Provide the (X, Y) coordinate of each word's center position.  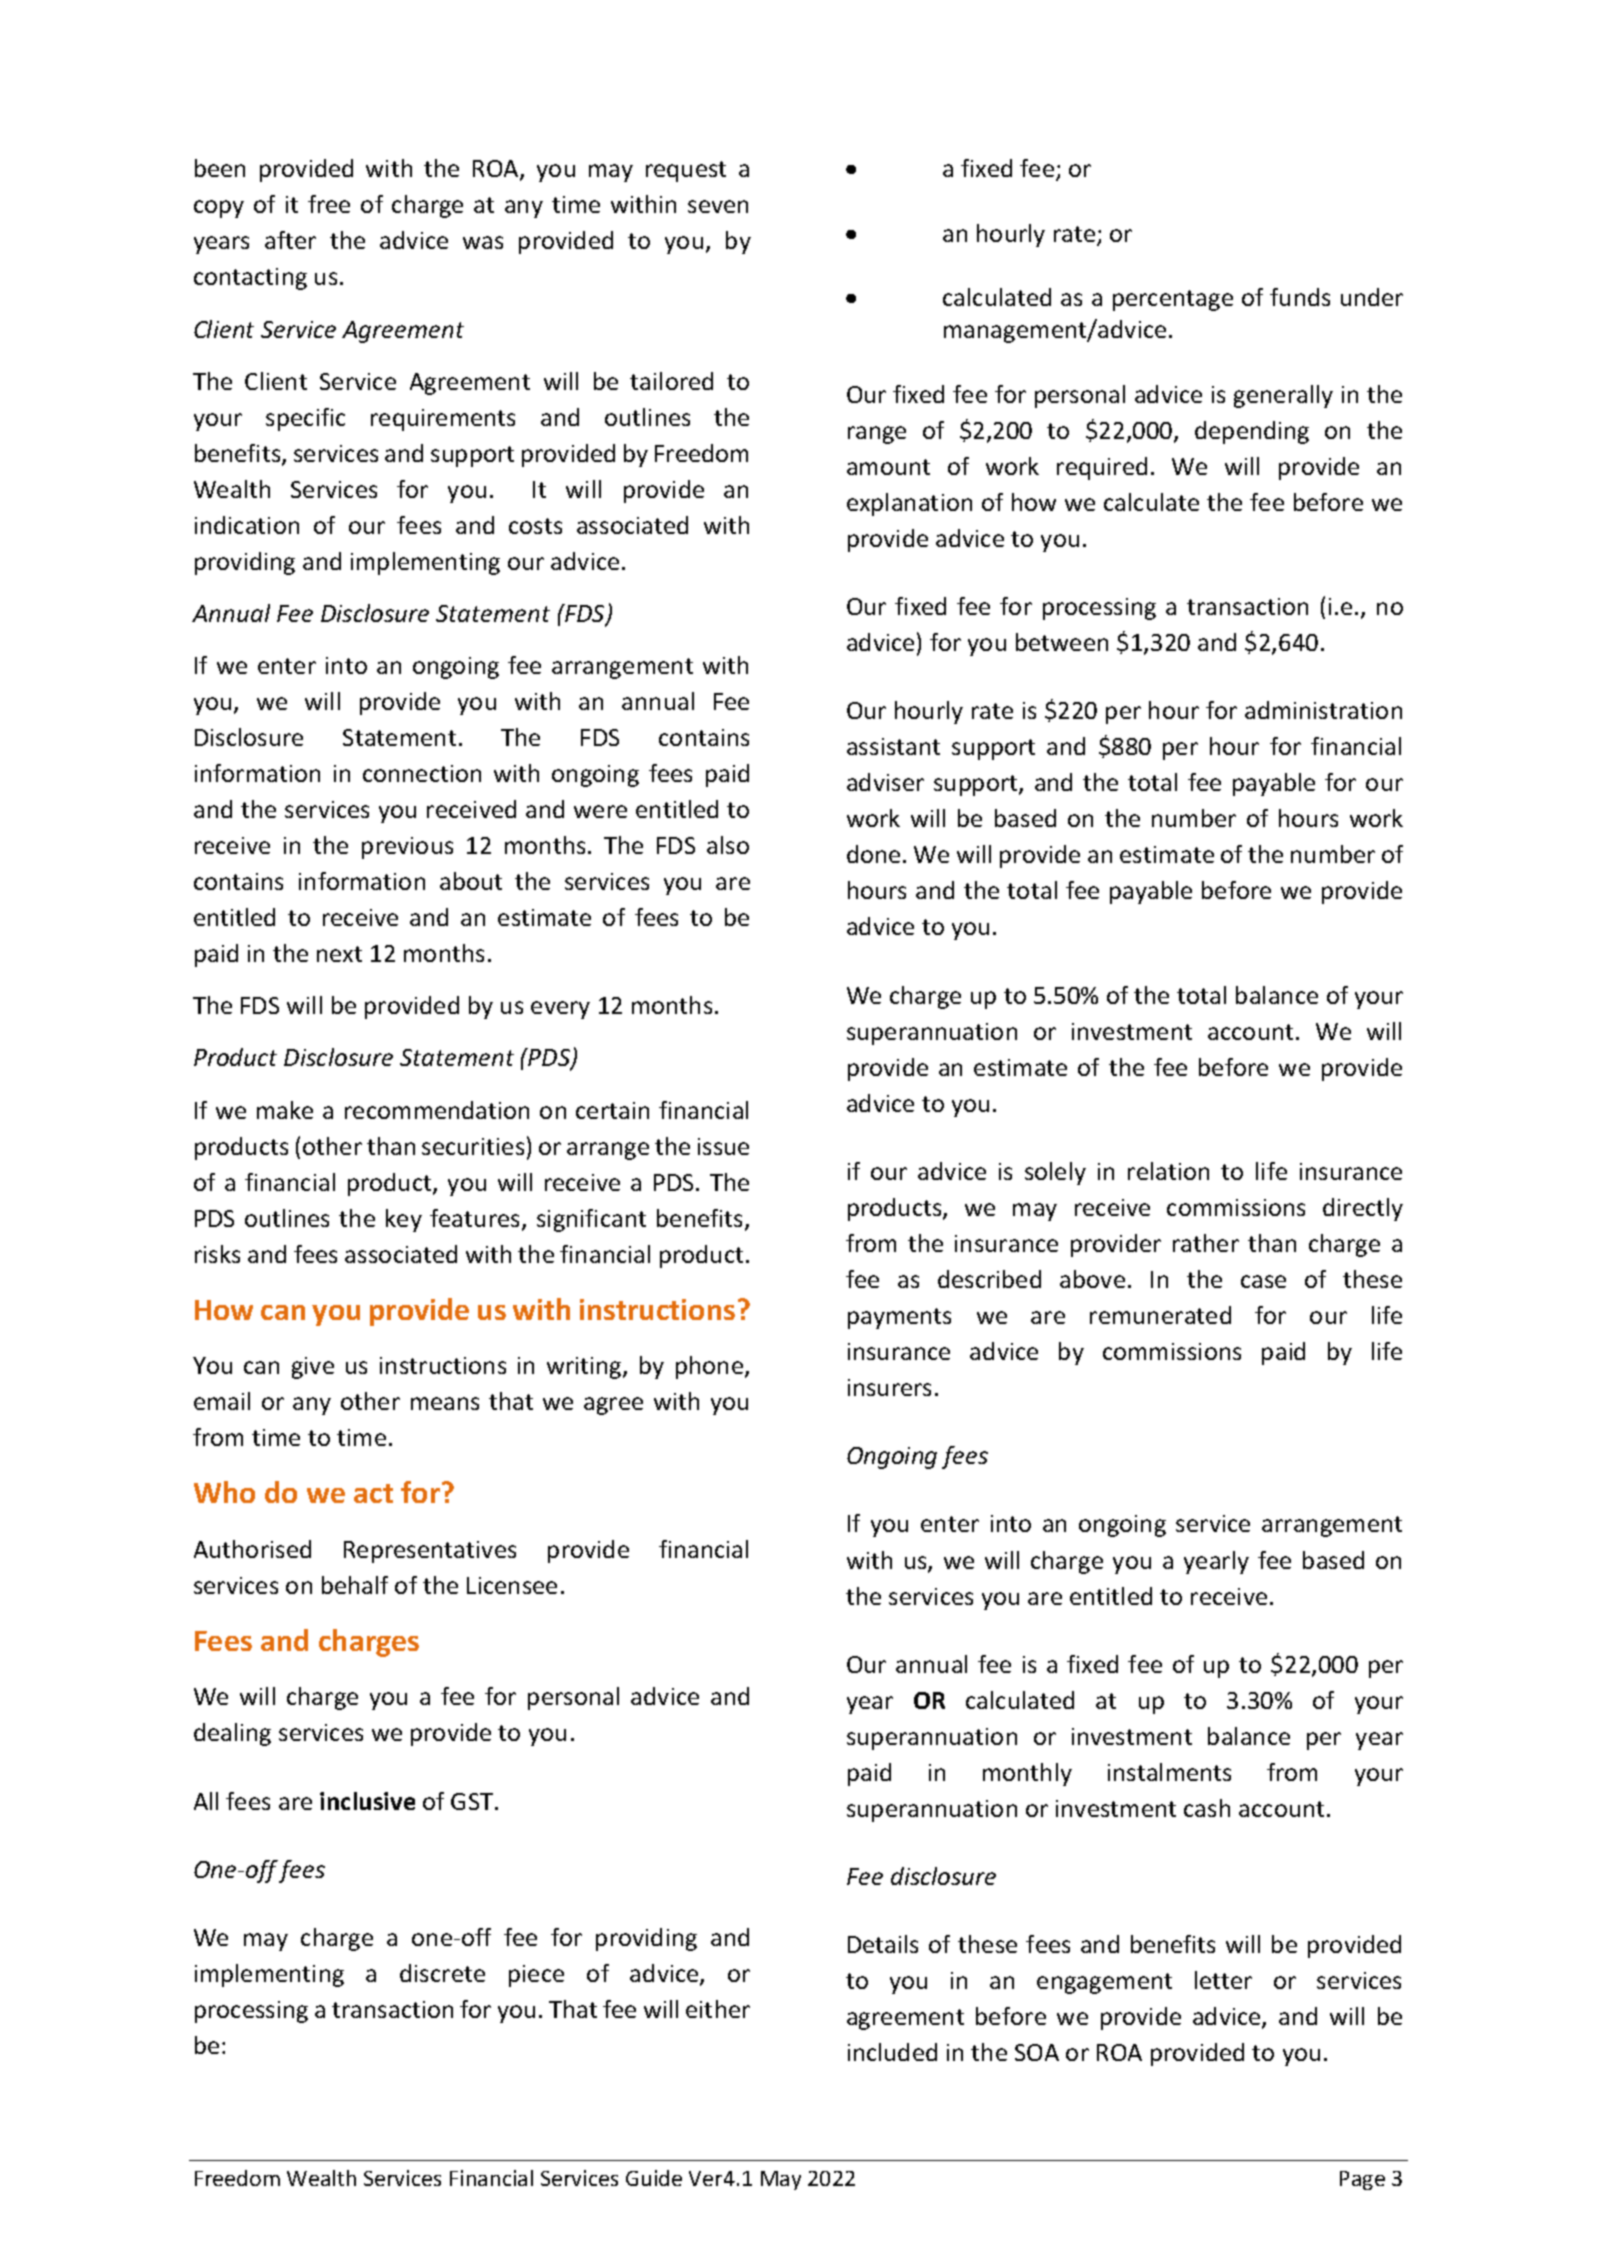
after (290, 240)
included (892, 2052)
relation (1168, 1171)
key (404, 1220)
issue (723, 1146)
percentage (1173, 300)
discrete (442, 1973)
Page (1362, 2180)
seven (718, 206)
